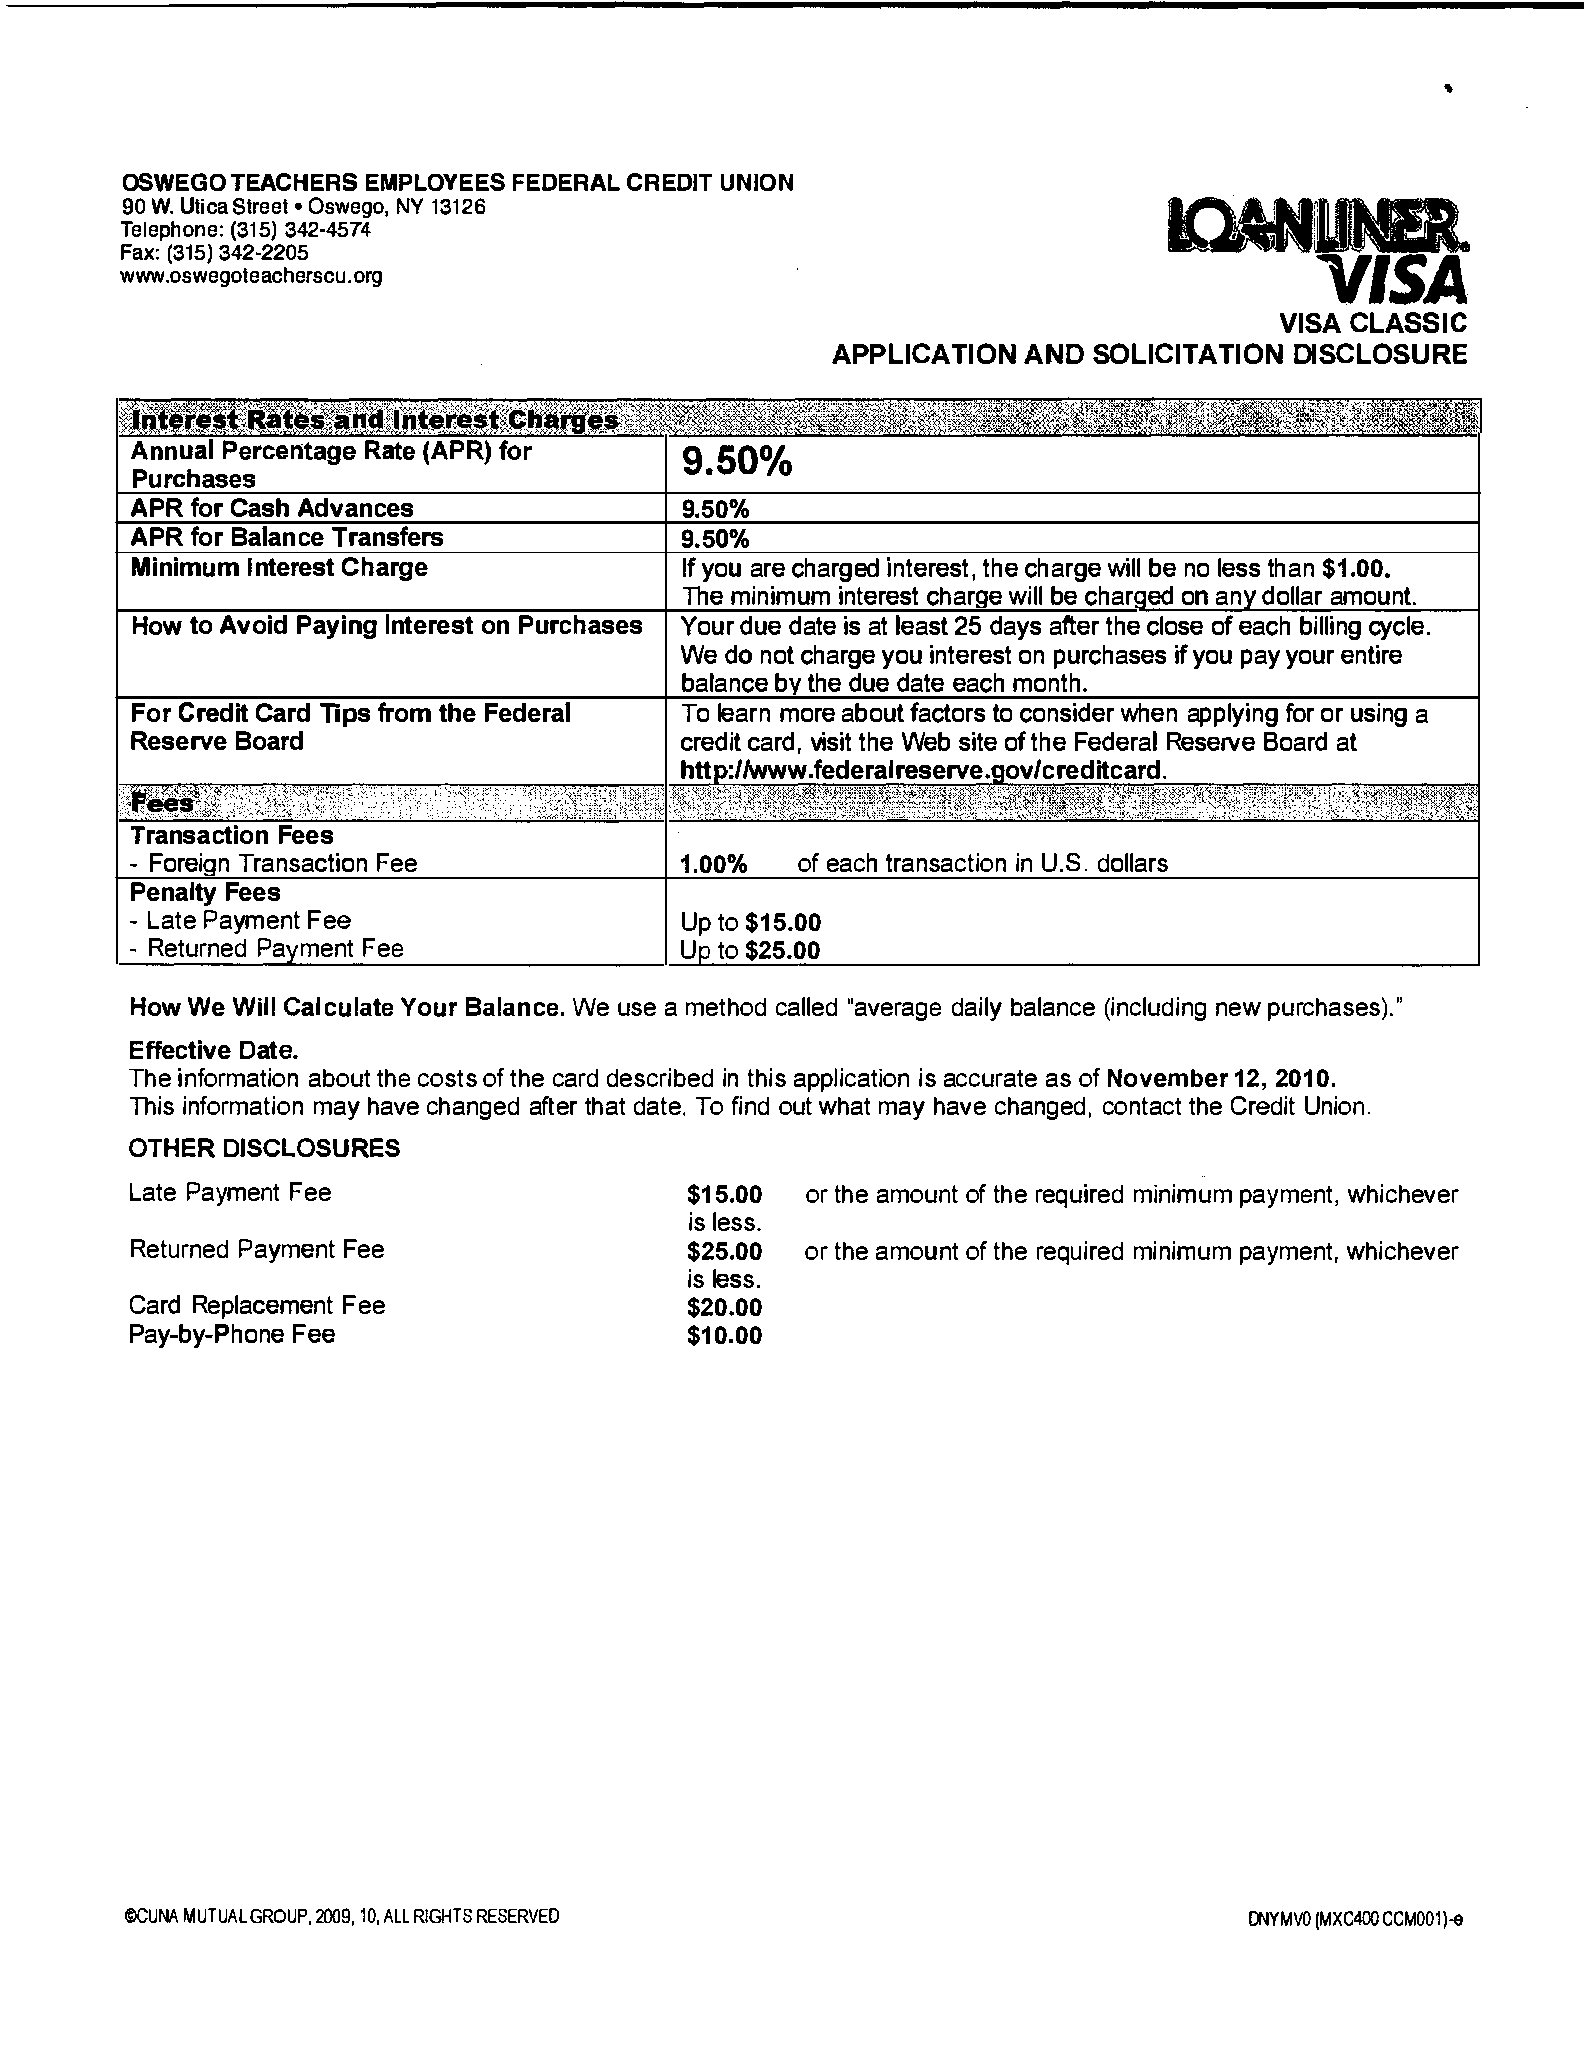 The height and width of the page is (2060, 1589). What do you see at coordinates (278, 1916) in the page?
I see `GROUP` at bounding box center [278, 1916].
